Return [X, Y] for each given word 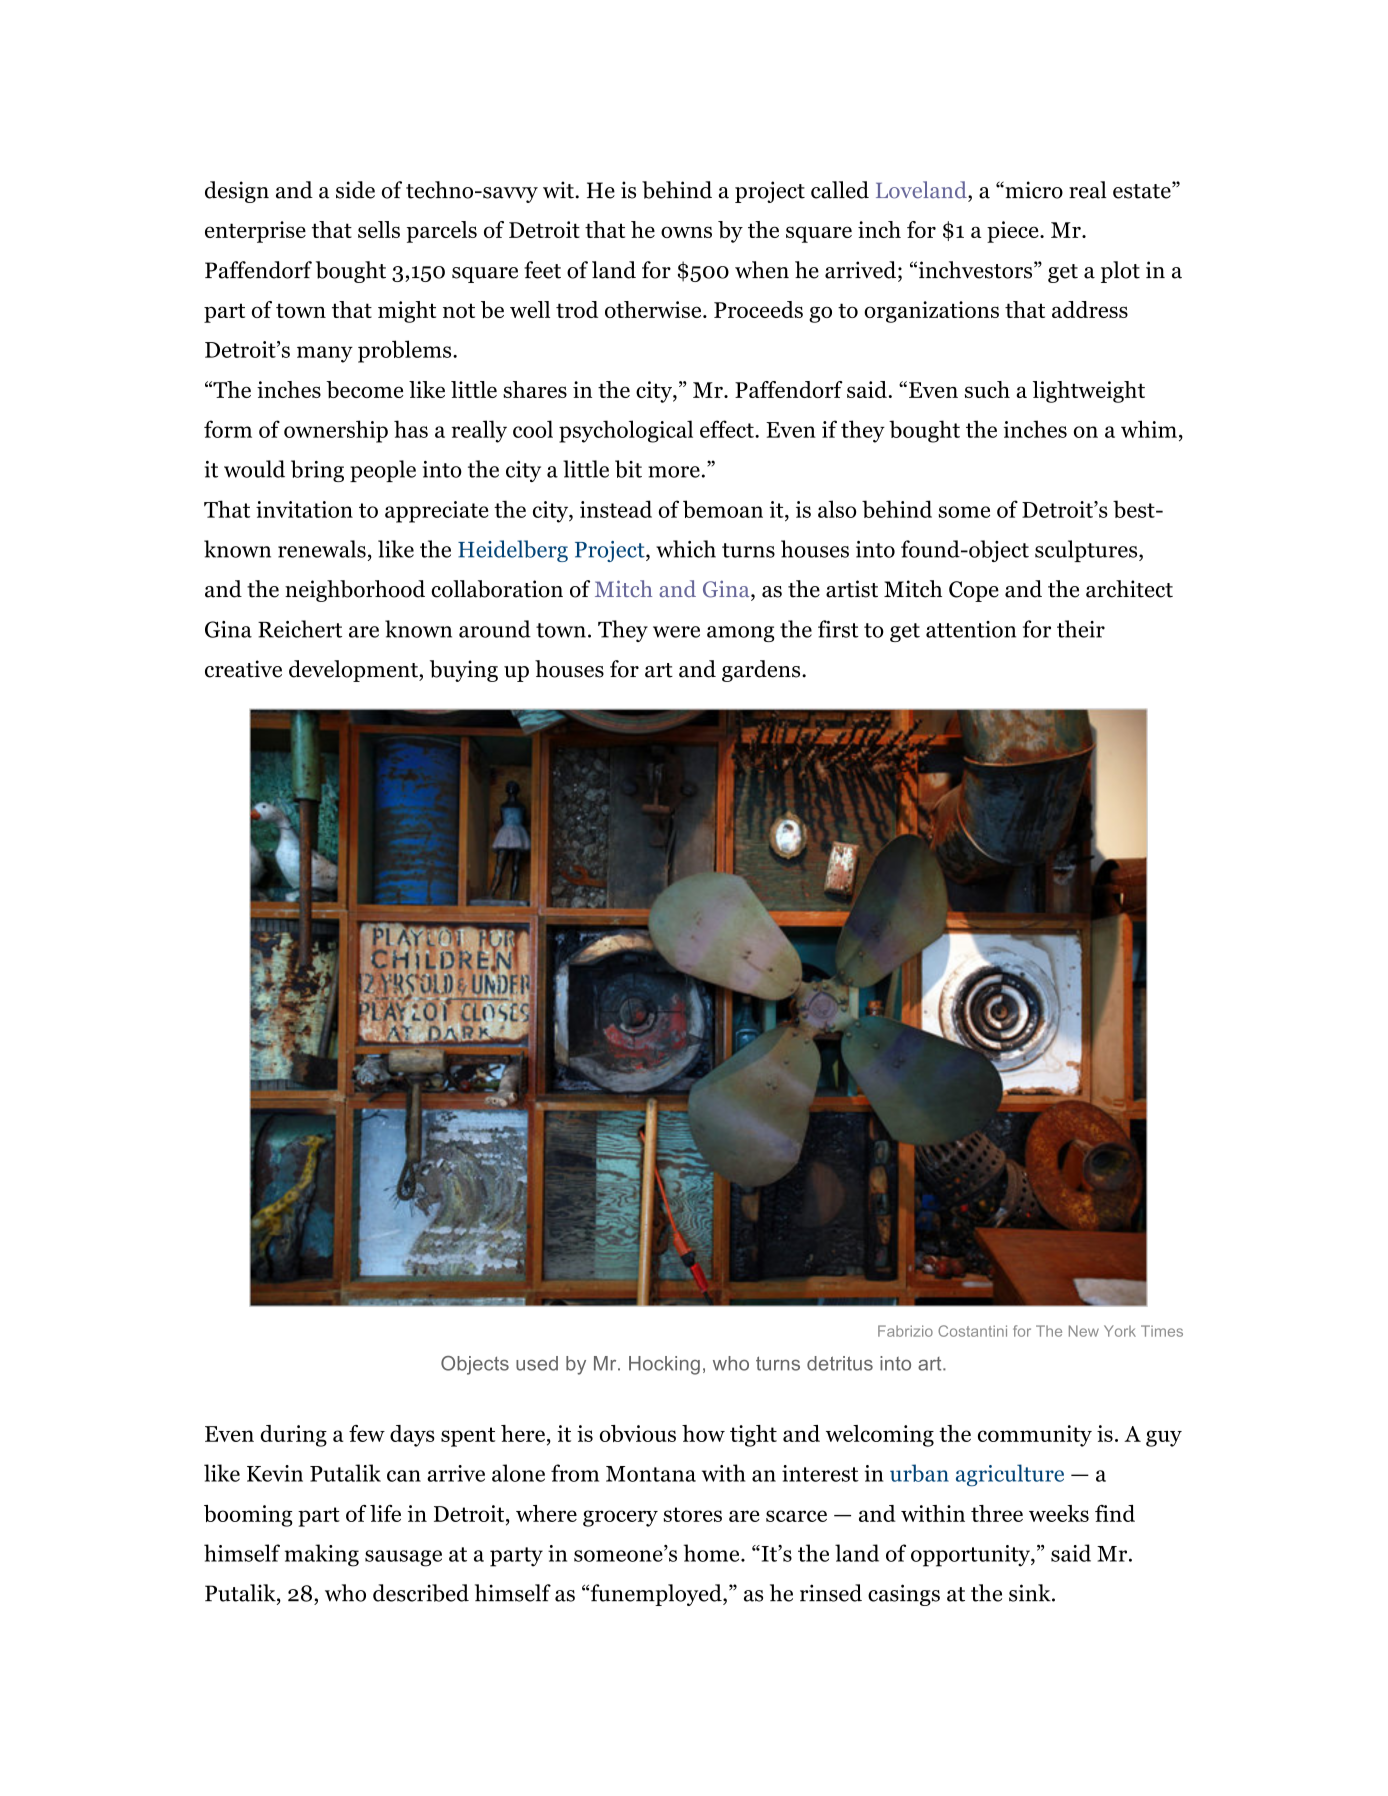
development [354, 671]
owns [686, 232]
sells [379, 229]
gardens [762, 671]
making [322, 1555]
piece [1014, 232]
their [1081, 629]
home [712, 1553]
